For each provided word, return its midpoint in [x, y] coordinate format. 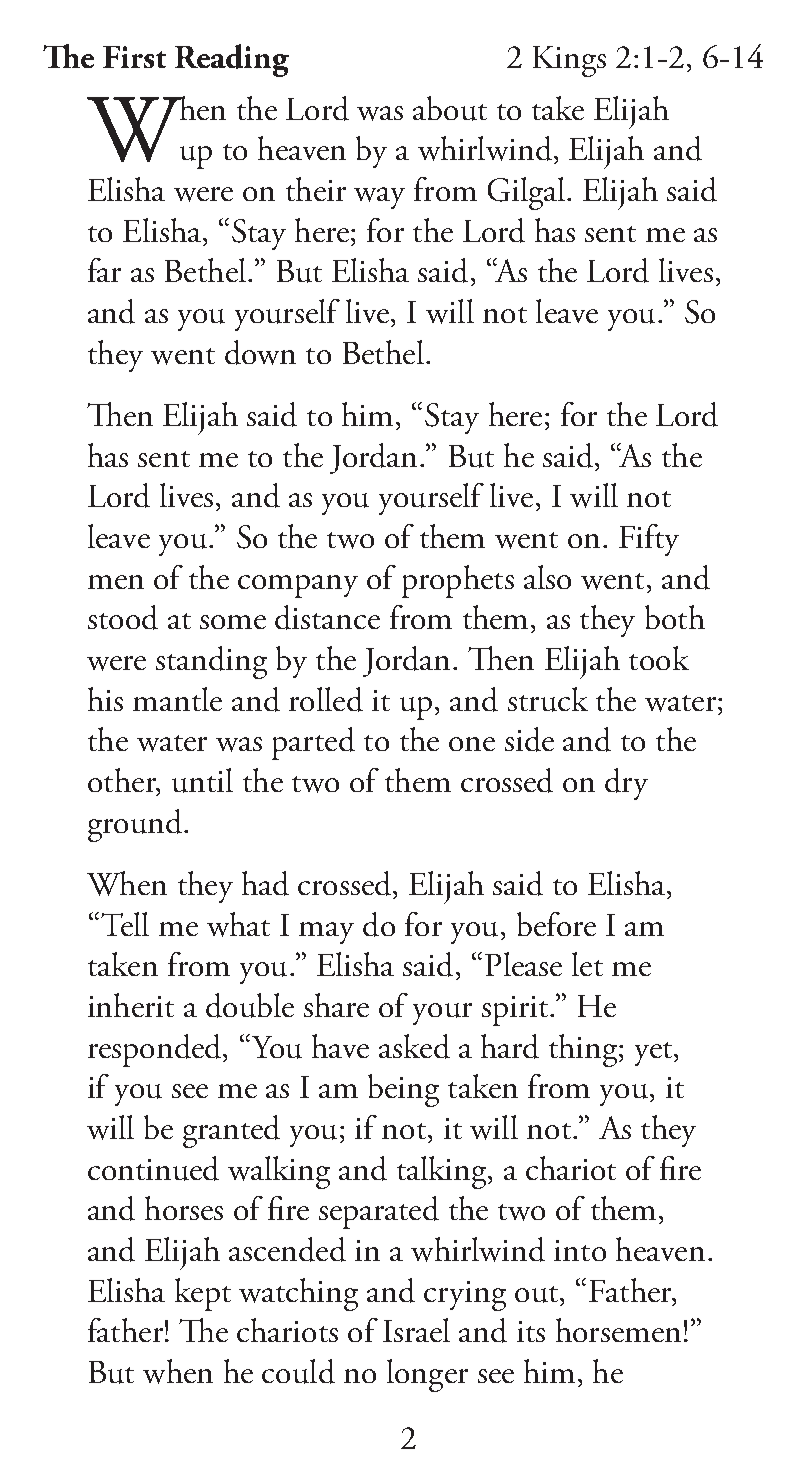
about [450, 108]
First [134, 57]
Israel [416, 1330]
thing [584, 1050]
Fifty [649, 540]
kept [203, 1294]
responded [156, 1050]
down [260, 352]
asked [414, 1046]
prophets [458, 581]
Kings [569, 61]
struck [548, 699]
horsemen [618, 1330]
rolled [326, 699]
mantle [177, 699]
